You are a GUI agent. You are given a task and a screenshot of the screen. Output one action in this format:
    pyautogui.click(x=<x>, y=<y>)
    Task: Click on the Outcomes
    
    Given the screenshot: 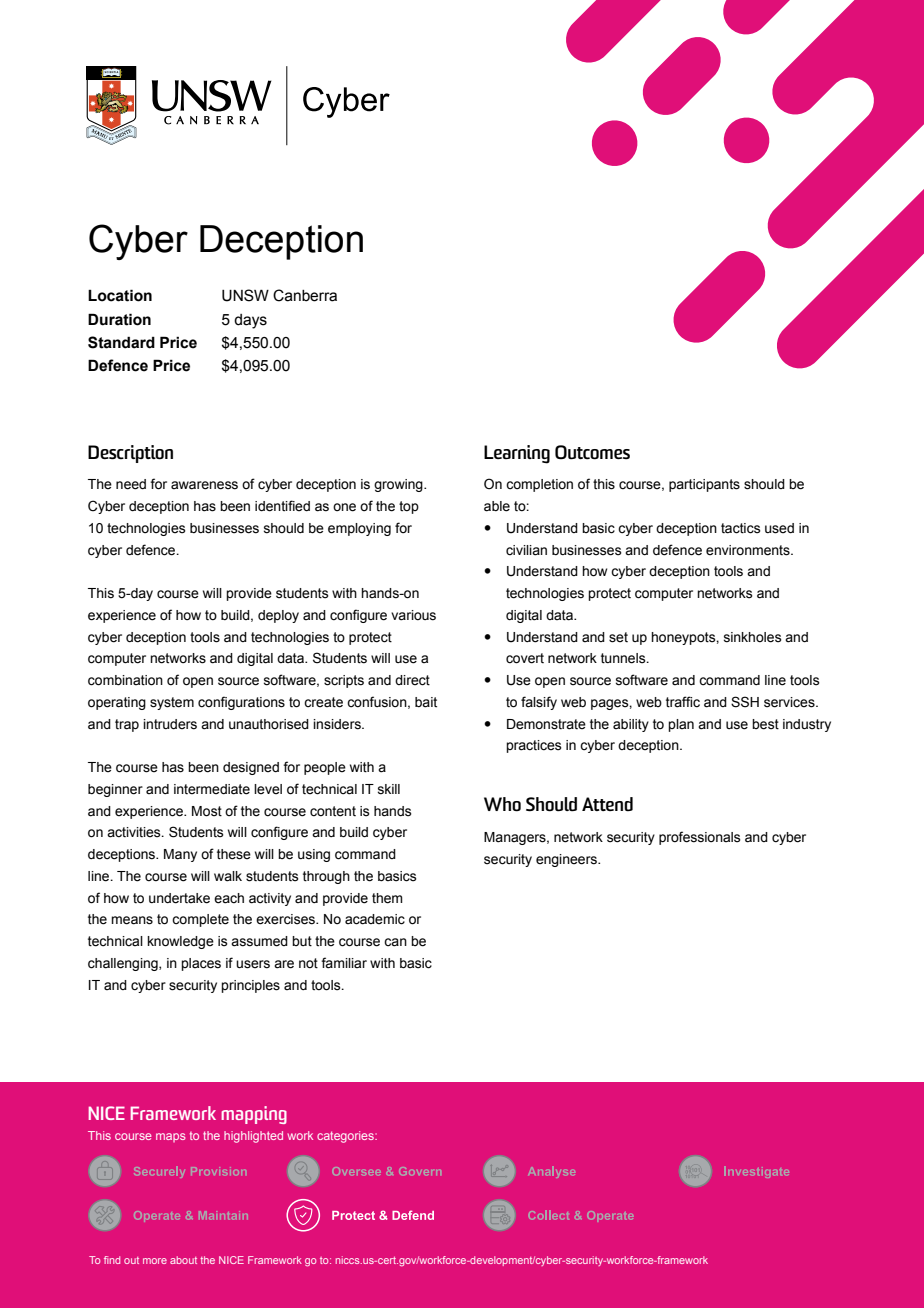 What is the action you would take?
    pyautogui.click(x=592, y=452)
